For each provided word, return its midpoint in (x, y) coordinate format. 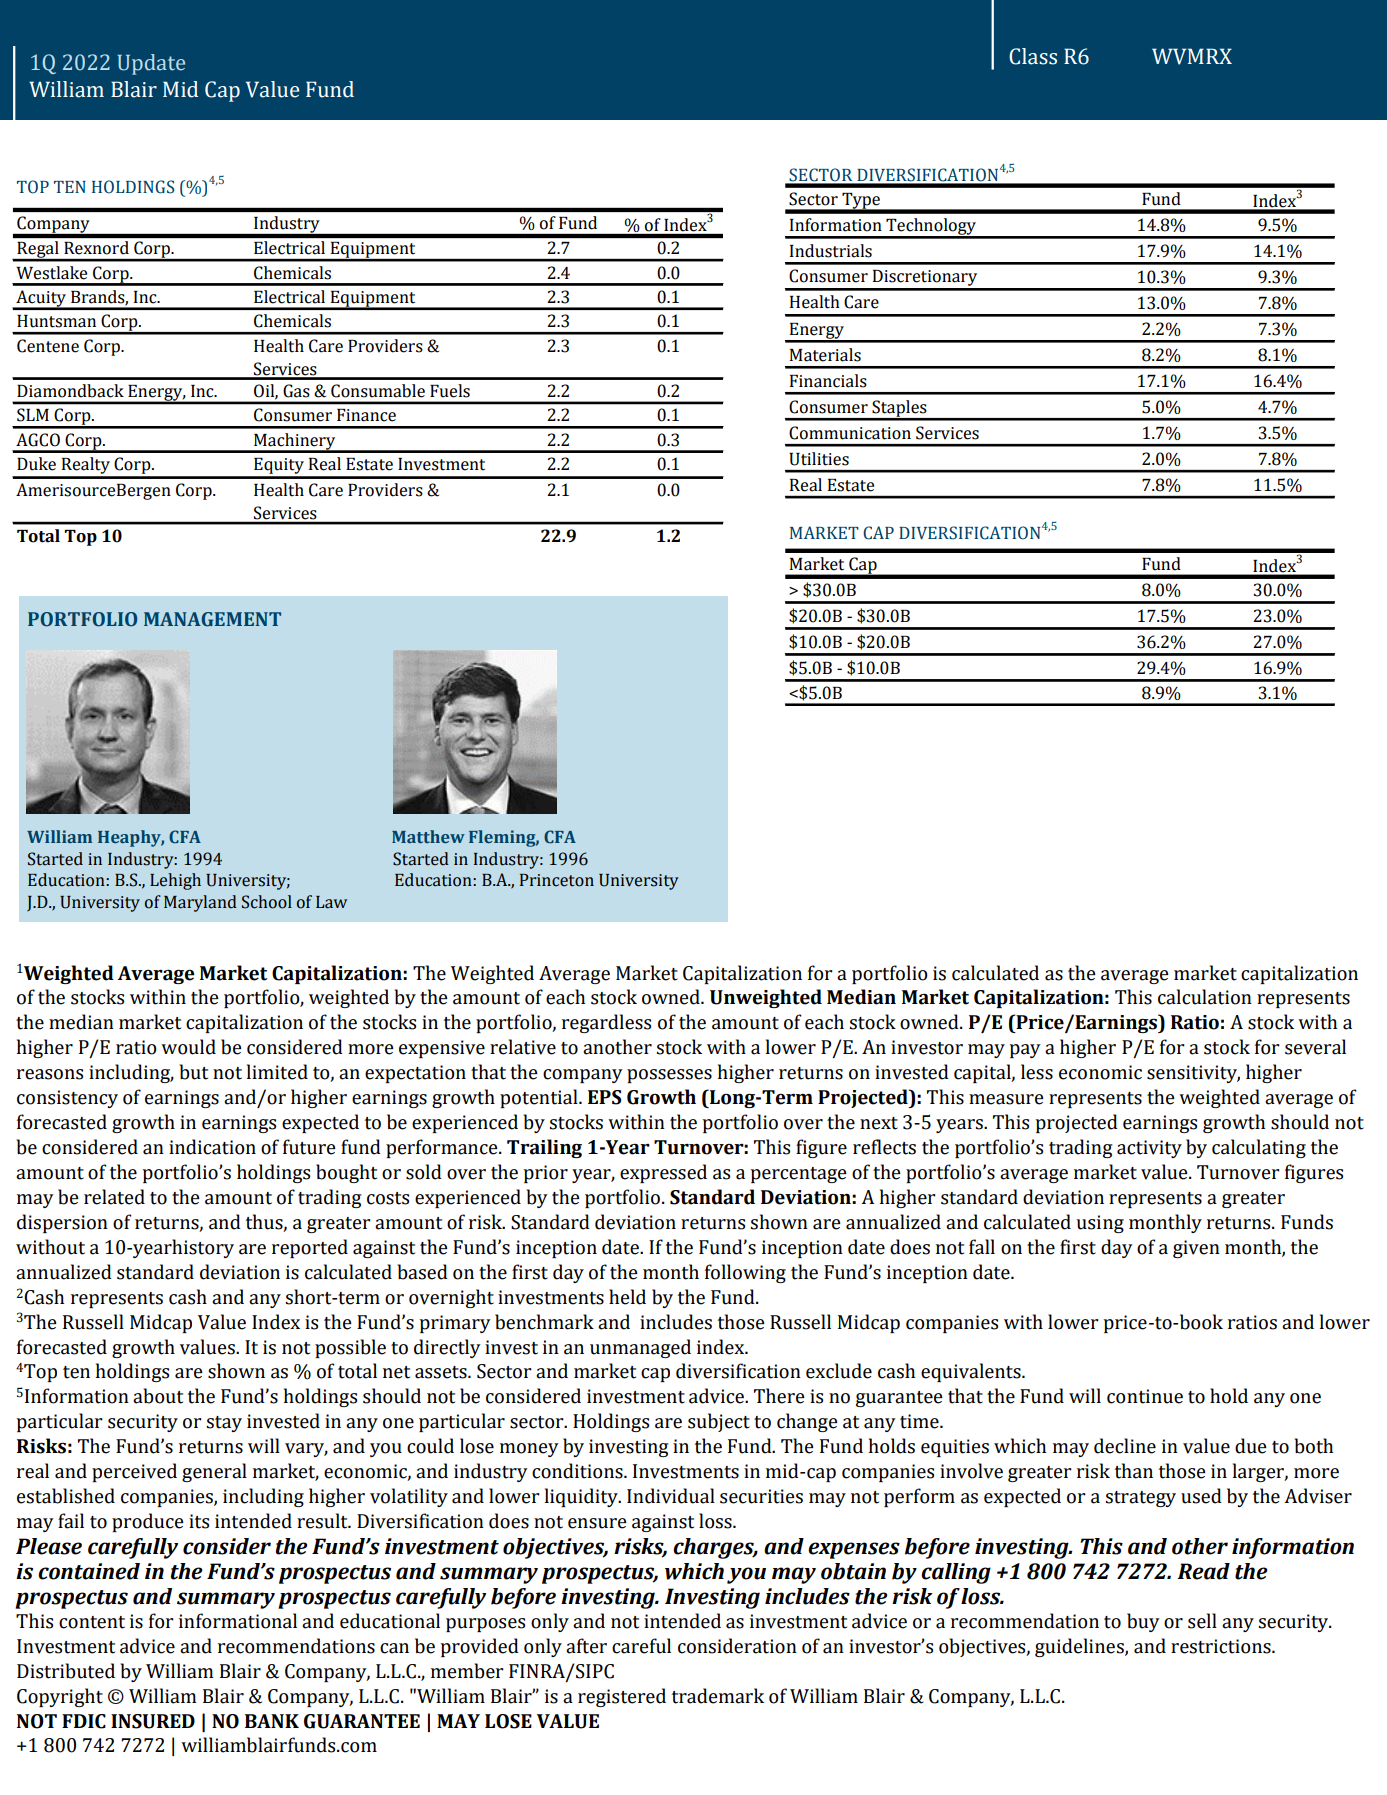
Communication (850, 433)
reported (310, 1248)
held (627, 1297)
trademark (718, 1696)
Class (1033, 56)
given (1196, 1249)
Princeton (557, 880)
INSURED (153, 1721)
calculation (1205, 997)
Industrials (831, 251)
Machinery (295, 442)
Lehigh (175, 881)
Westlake (51, 273)
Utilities (819, 459)
